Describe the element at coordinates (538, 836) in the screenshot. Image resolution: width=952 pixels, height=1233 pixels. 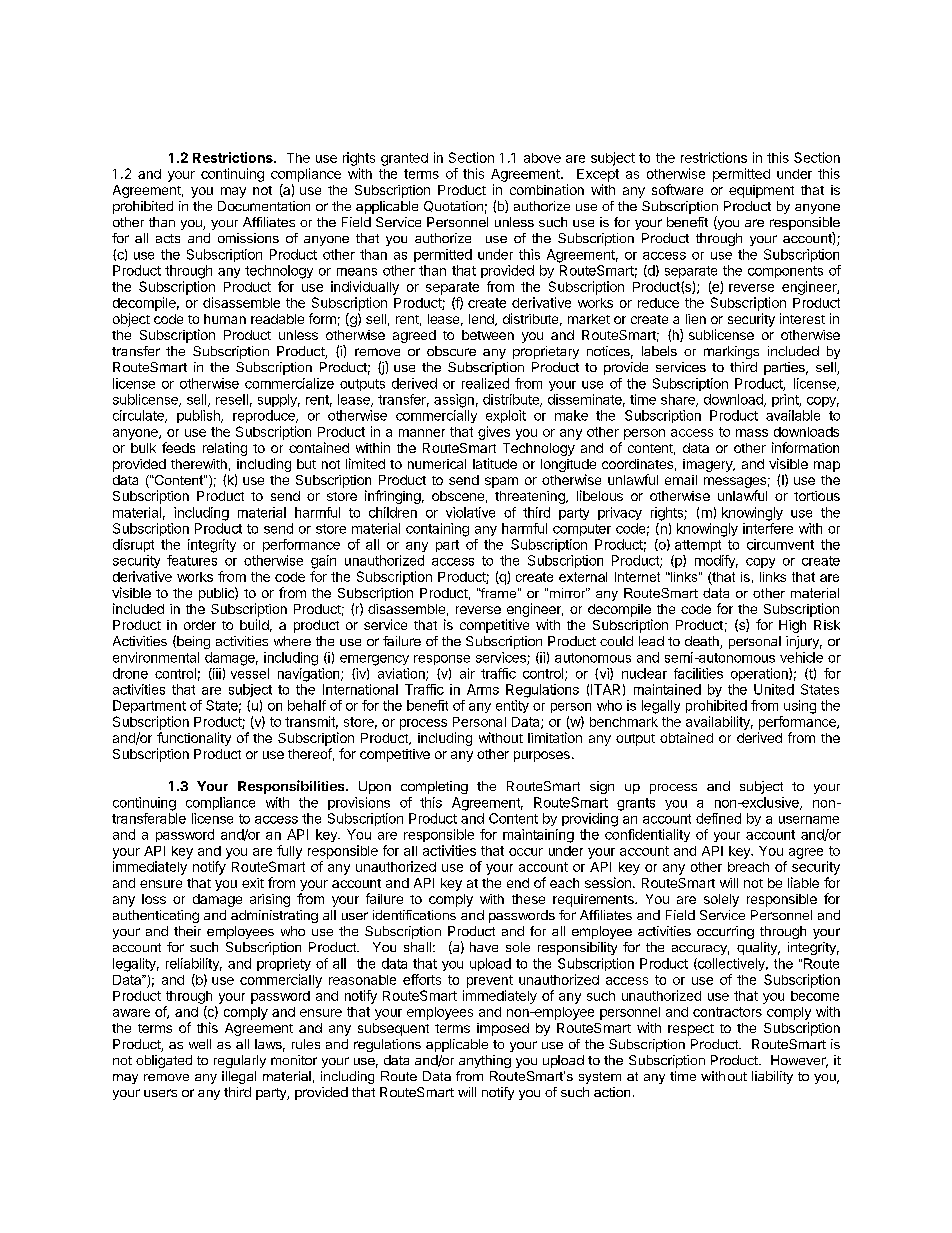
I see `maintaining` at that location.
